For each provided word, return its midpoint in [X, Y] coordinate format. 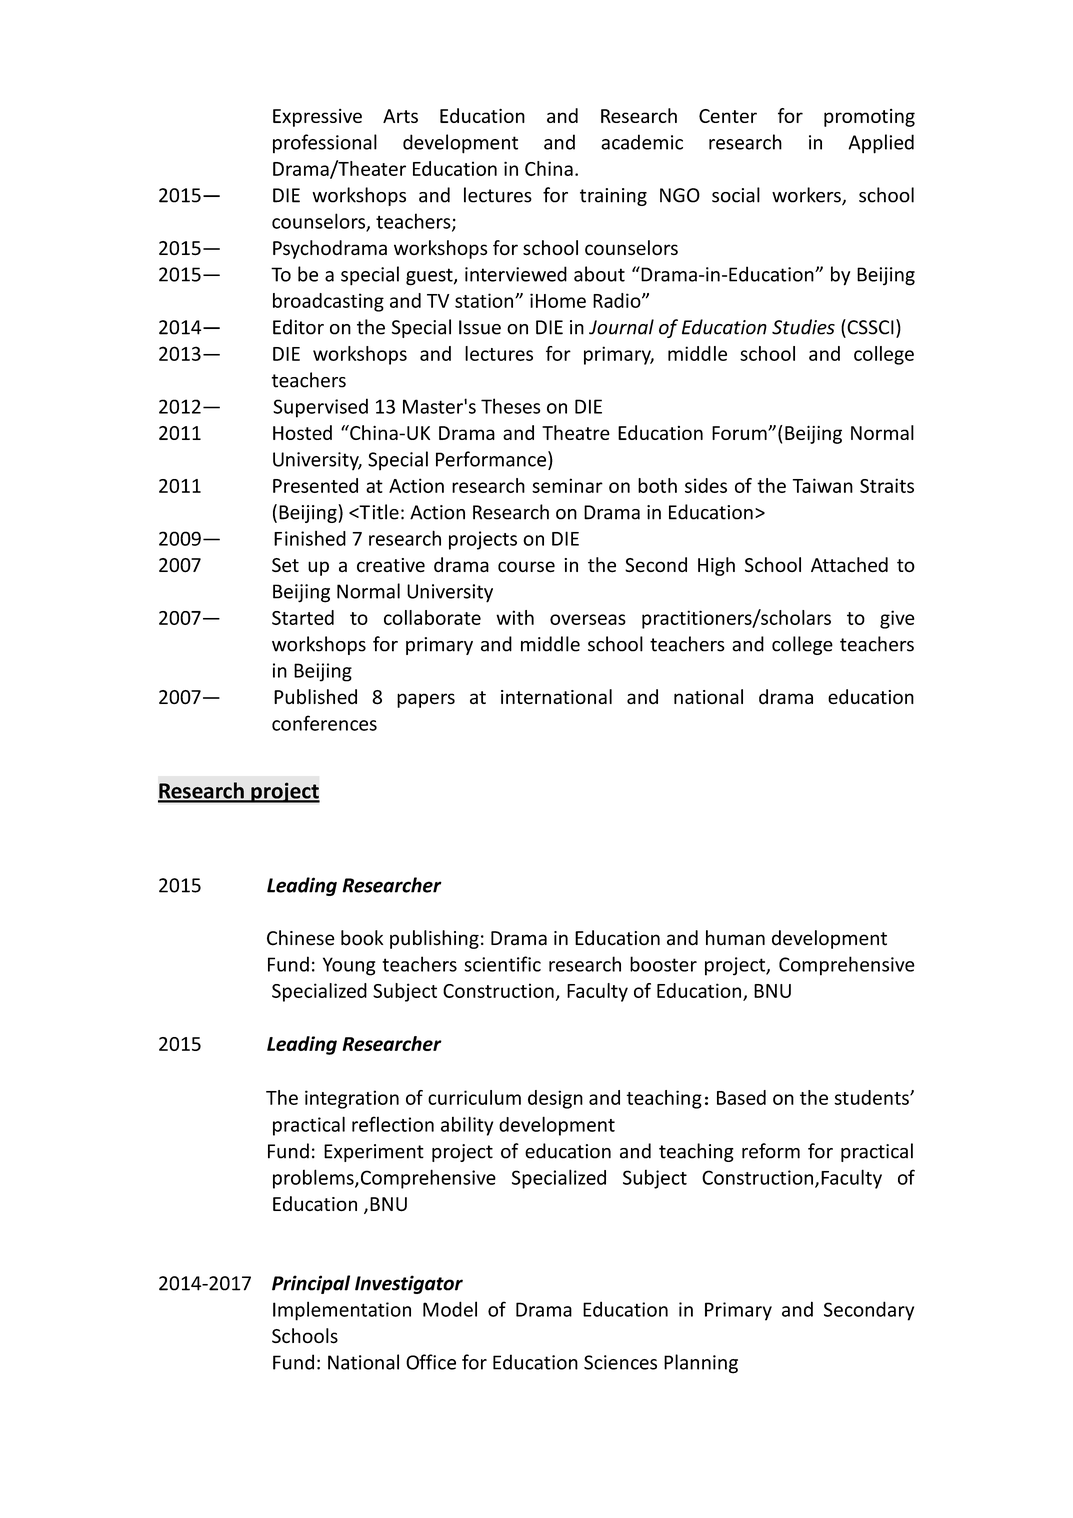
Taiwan [823, 485]
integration [352, 1099]
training [613, 197]
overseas [588, 619]
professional [325, 143]
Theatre [576, 432]
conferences [324, 723]
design [555, 1099]
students [872, 1097]
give [897, 619]
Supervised [320, 408]
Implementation [342, 1311]
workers [807, 196]
